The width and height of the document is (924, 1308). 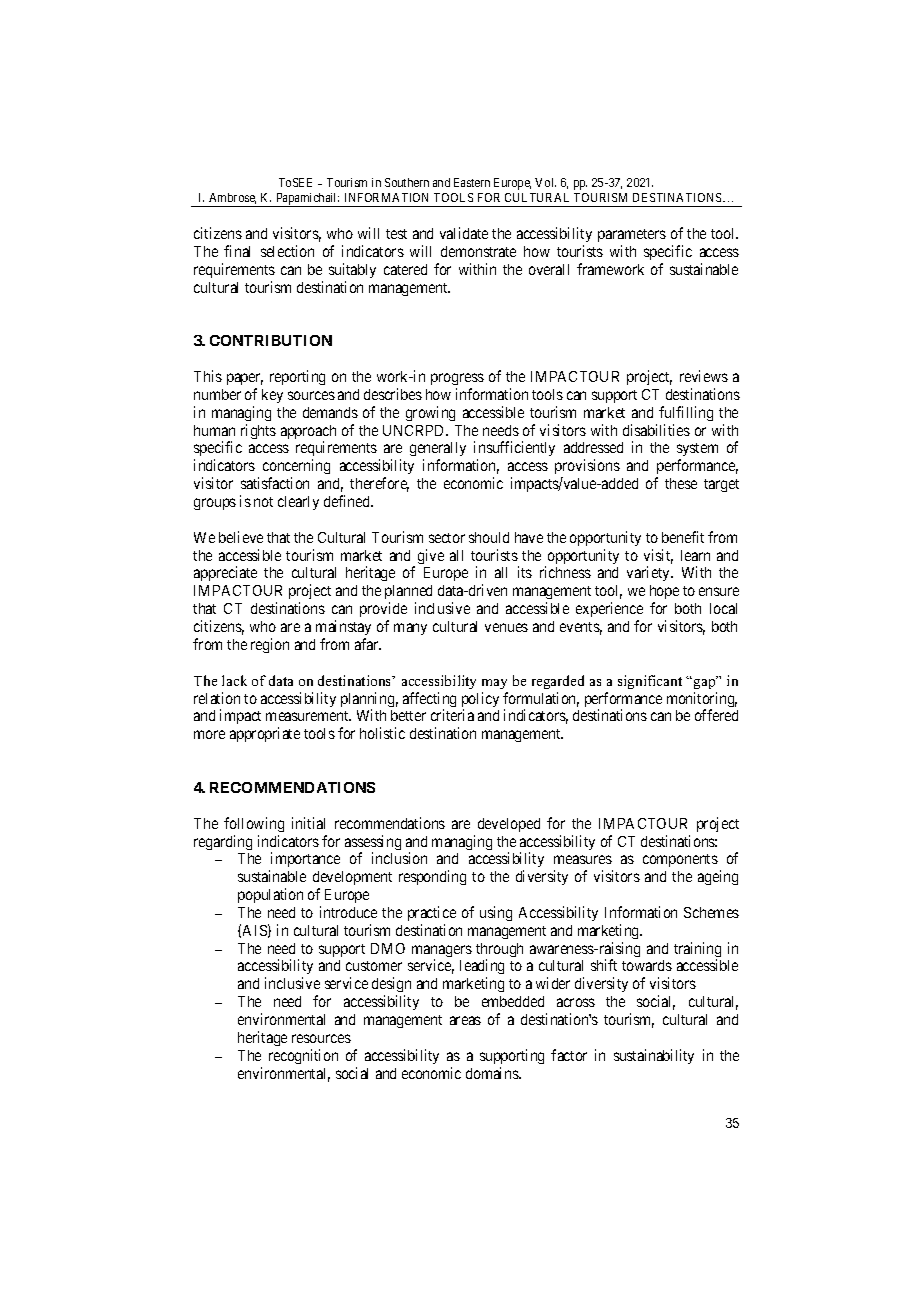 I want to click on hope, so click(x=664, y=594).
